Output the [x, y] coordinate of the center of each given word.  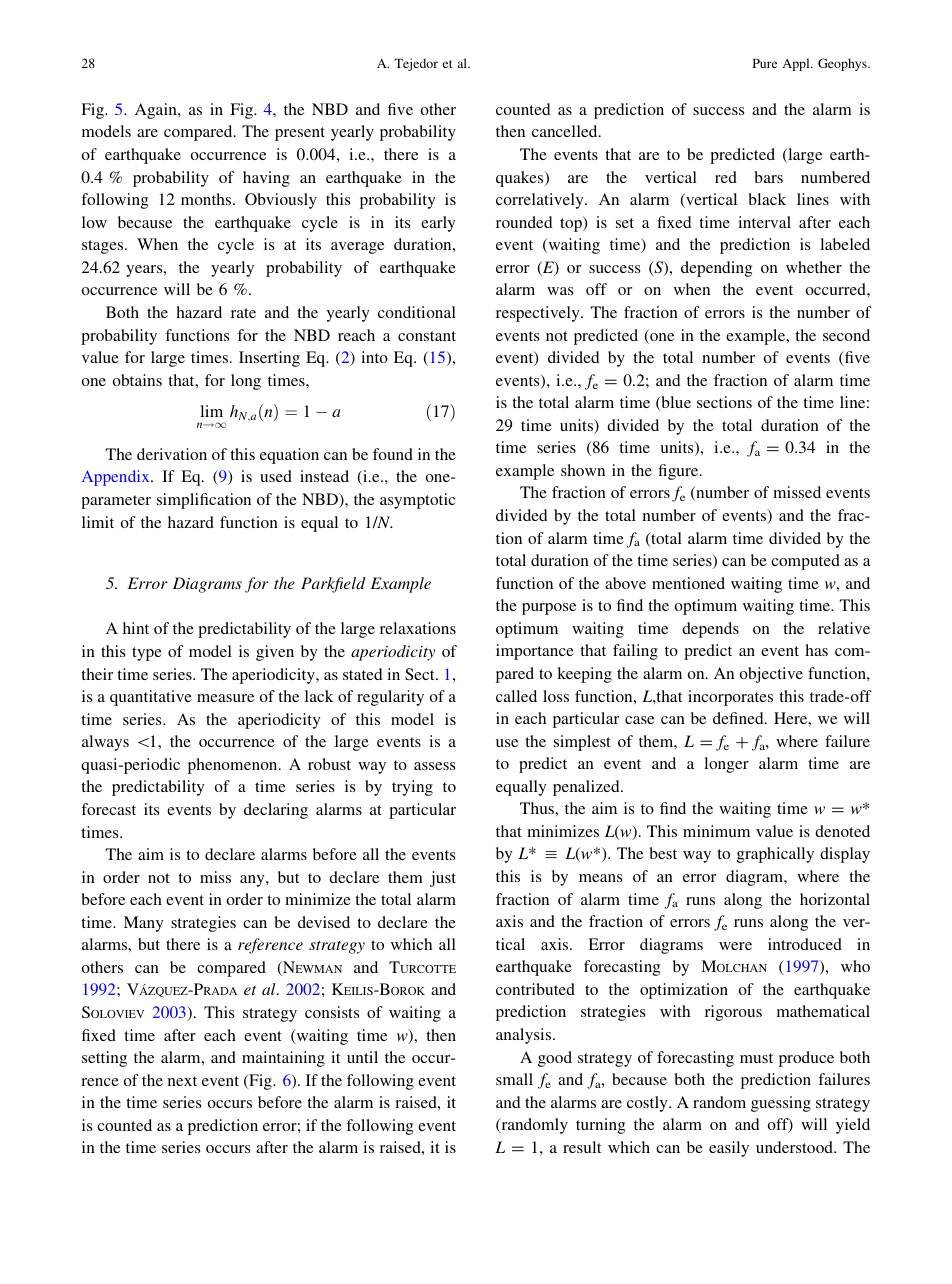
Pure [765, 63]
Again [157, 111]
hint [136, 628]
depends [710, 630]
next [182, 1081]
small [514, 1079]
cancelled [566, 131]
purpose [549, 609]
